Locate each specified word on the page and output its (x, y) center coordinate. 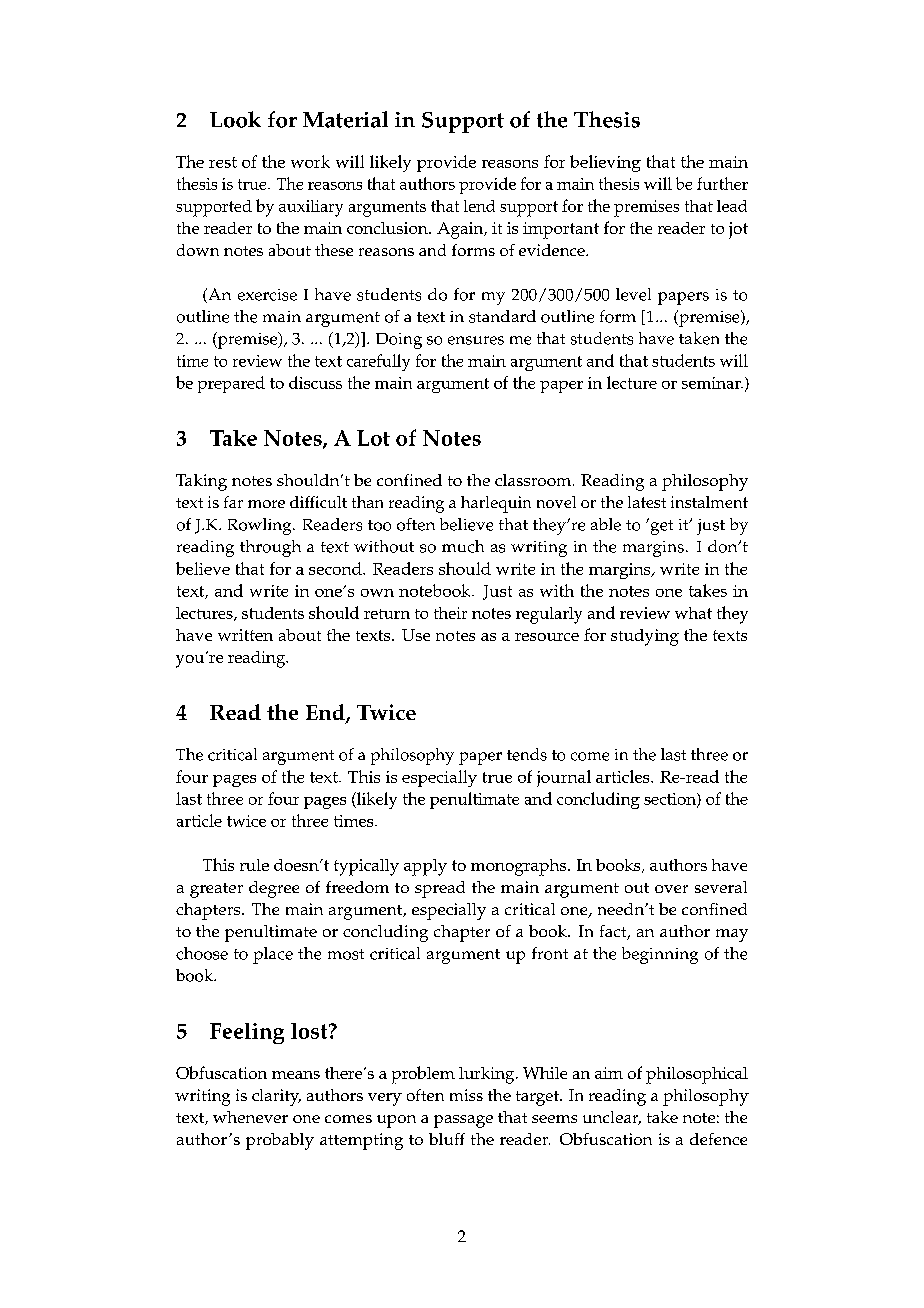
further (722, 183)
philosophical (697, 1075)
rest (223, 162)
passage (463, 1121)
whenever (250, 1117)
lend (479, 206)
